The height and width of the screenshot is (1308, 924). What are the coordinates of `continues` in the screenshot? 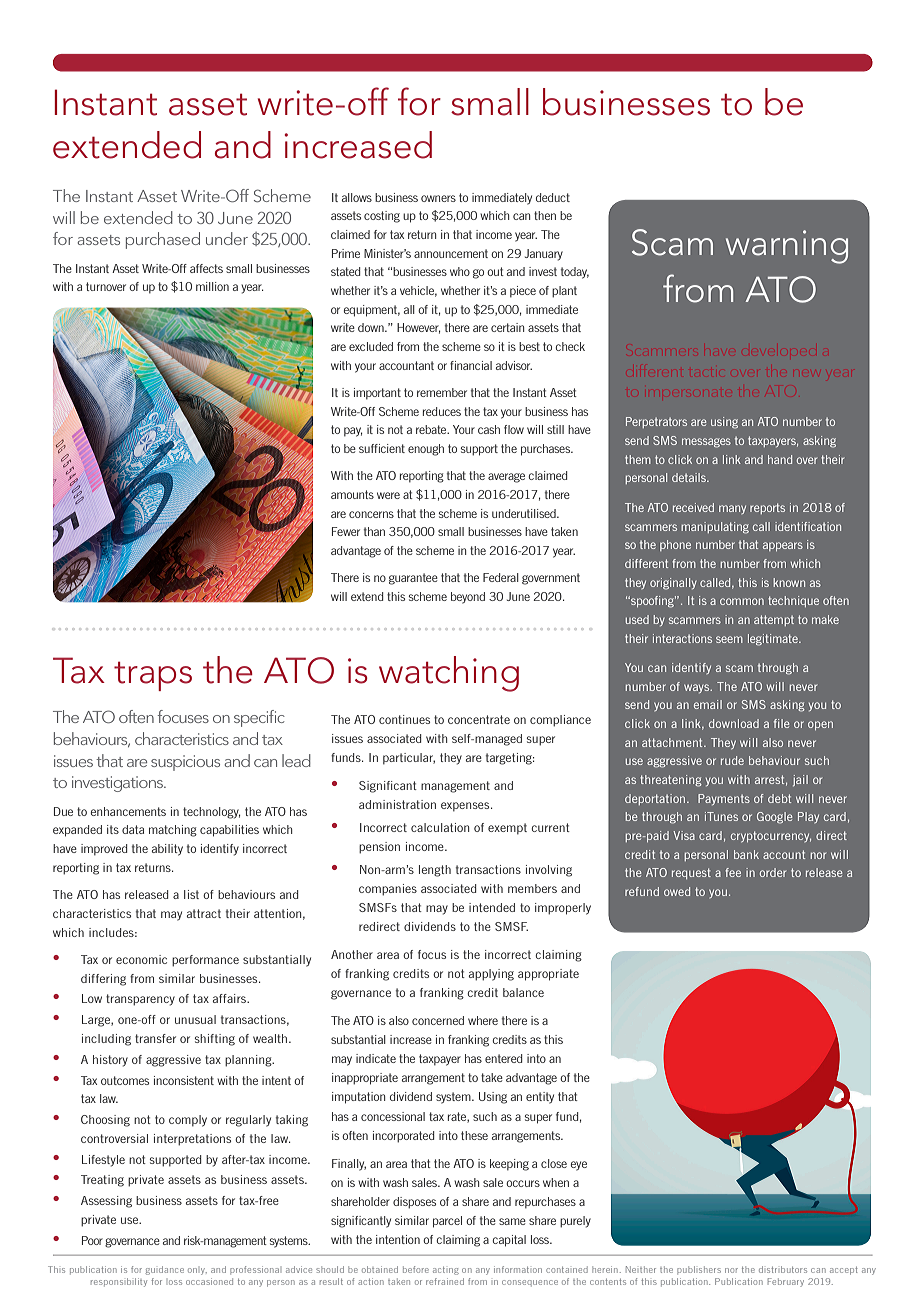 It's located at (404, 719).
